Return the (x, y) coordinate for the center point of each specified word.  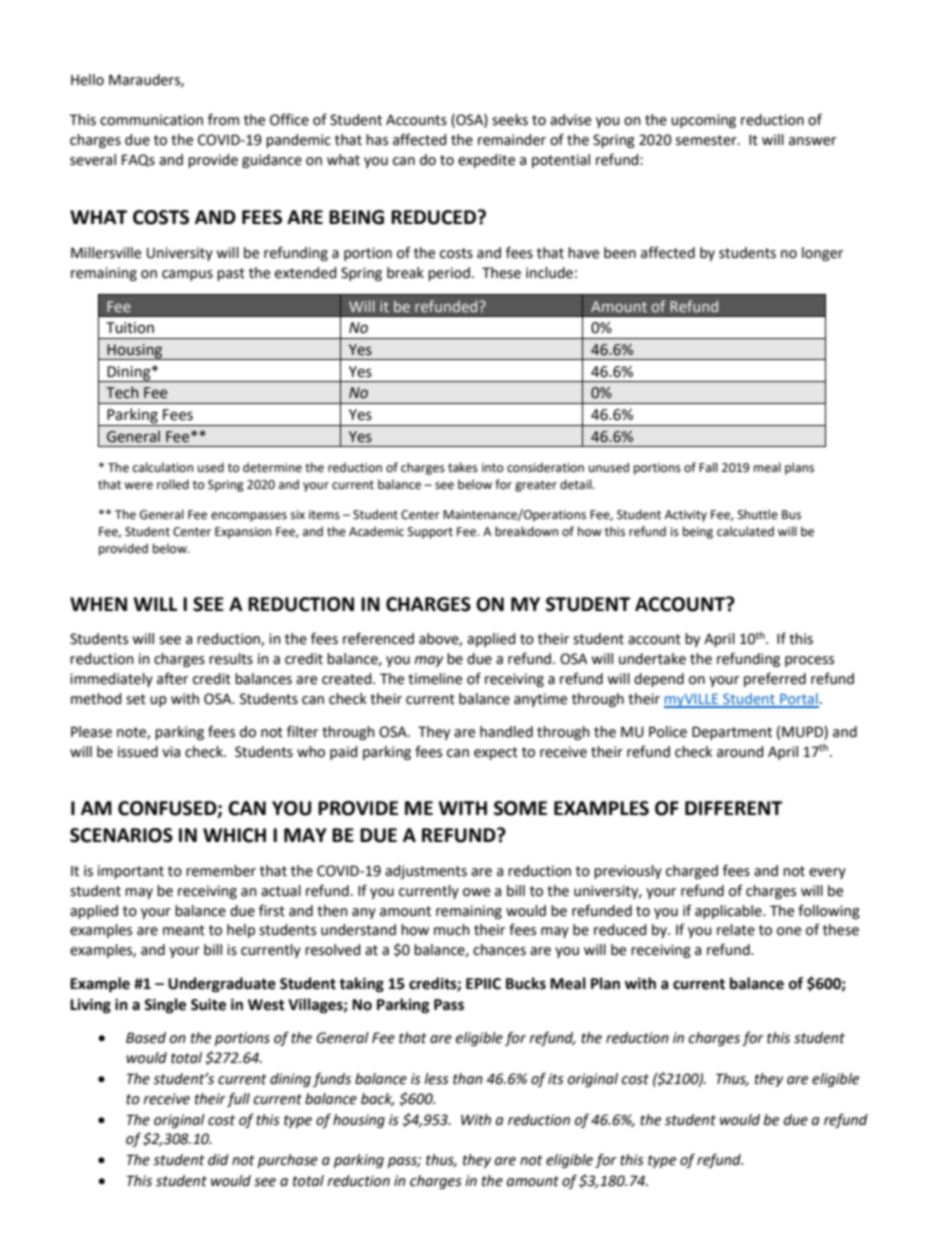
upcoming (703, 121)
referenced (378, 638)
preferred (775, 679)
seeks (510, 120)
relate (736, 930)
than (468, 1079)
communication (151, 120)
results (231, 659)
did (218, 1160)
